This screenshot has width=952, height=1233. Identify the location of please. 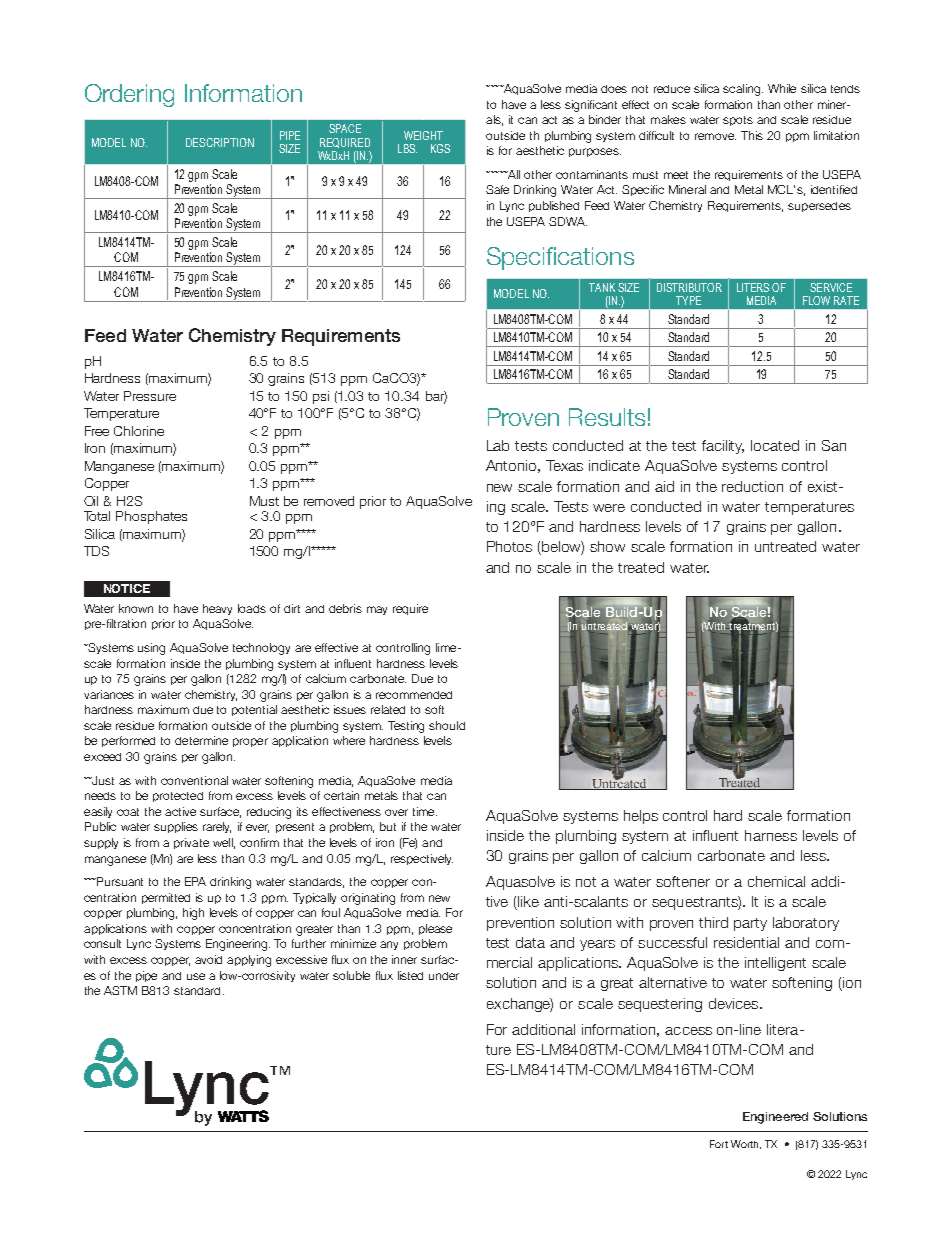
(435, 929).
